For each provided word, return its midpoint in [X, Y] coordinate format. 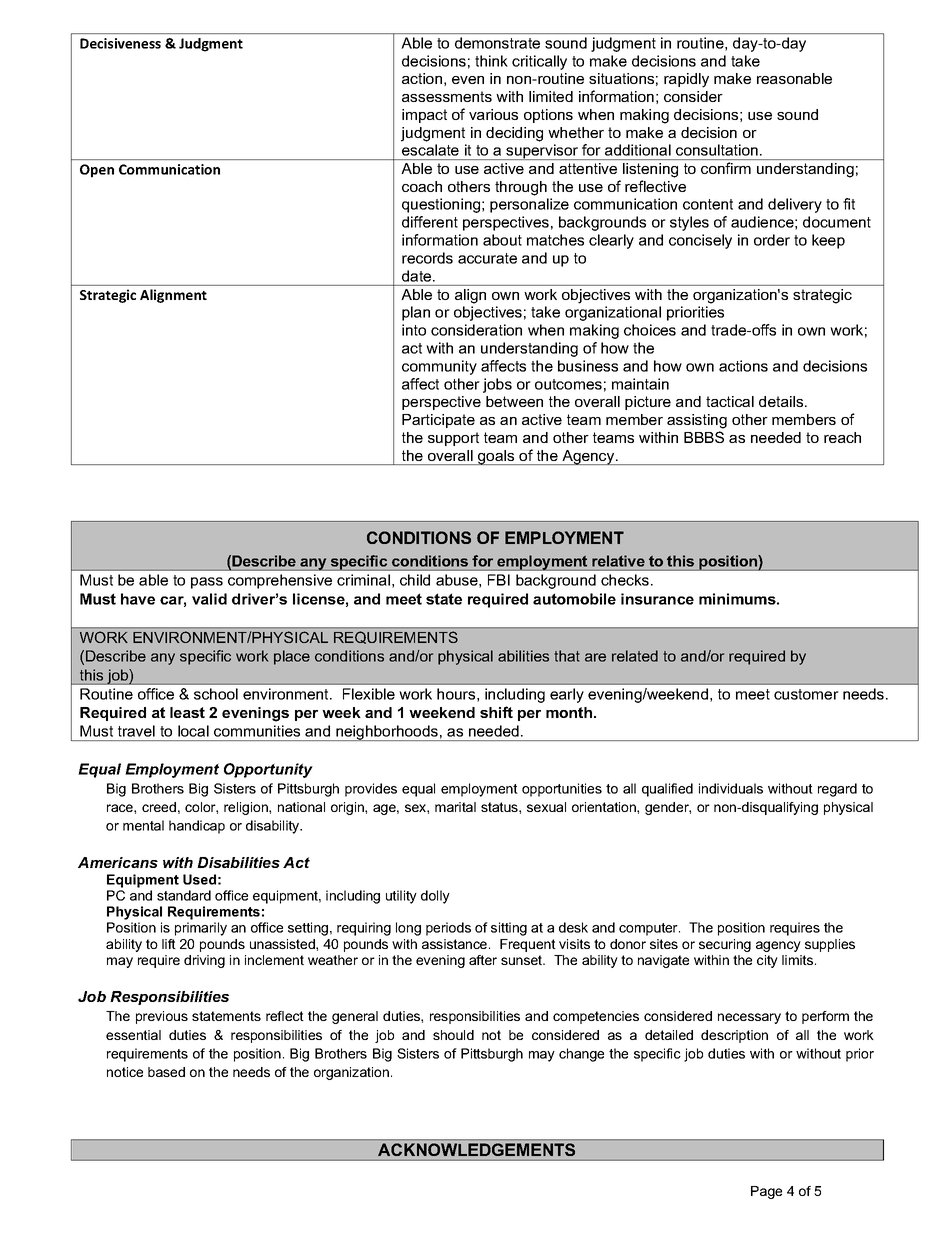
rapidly [686, 80]
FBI [499, 580]
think [491, 61]
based [166, 1072]
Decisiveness [120, 43]
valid [209, 599]
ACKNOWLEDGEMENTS [477, 1150]
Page [766, 1192]
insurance [657, 599]
